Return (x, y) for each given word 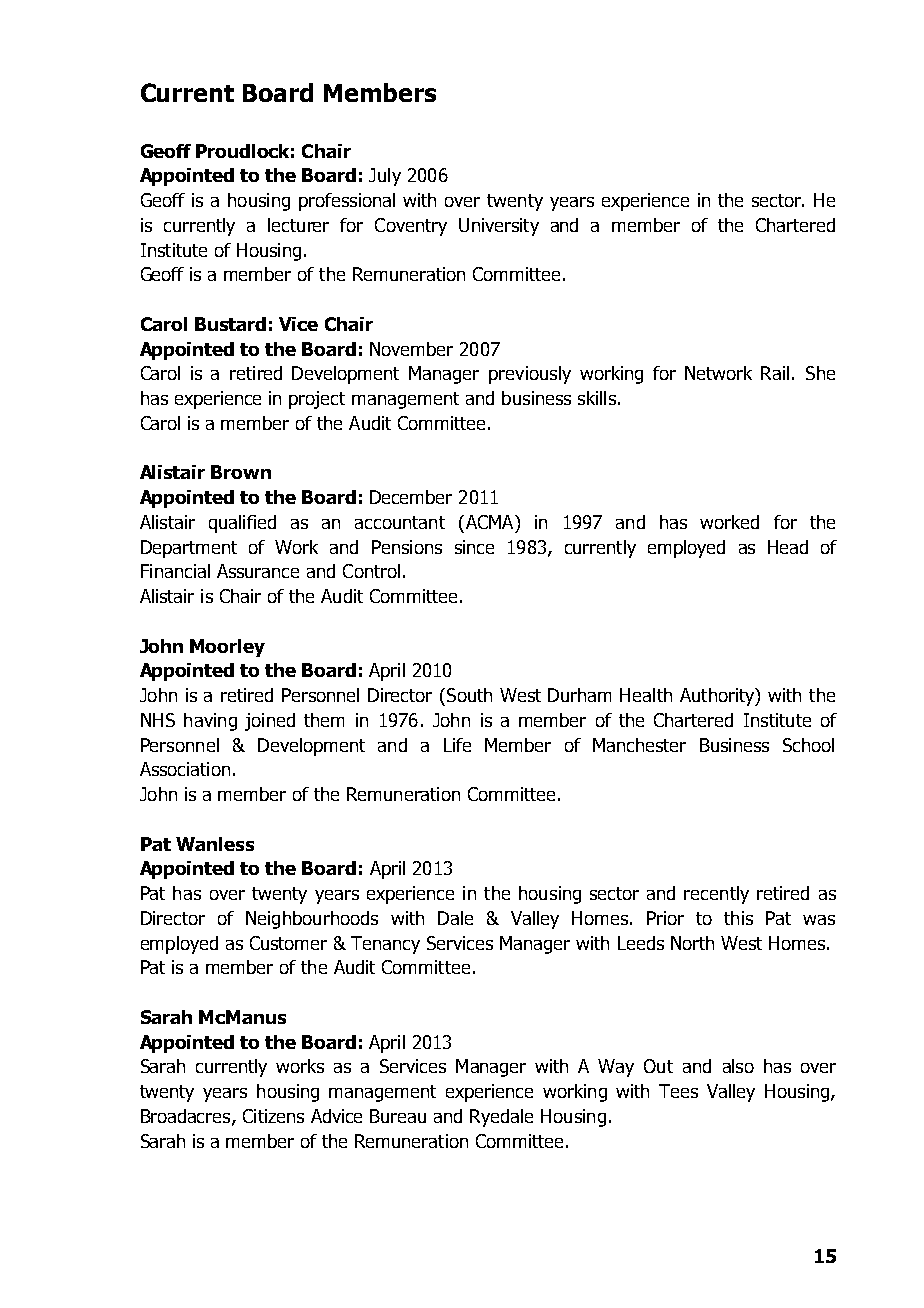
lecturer (298, 225)
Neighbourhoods (312, 920)
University (499, 227)
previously (530, 375)
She (820, 373)
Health (646, 695)
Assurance (258, 571)
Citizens (273, 1116)
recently (716, 895)
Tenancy (385, 945)
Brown (241, 472)
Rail (775, 373)
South (468, 695)
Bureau (398, 1116)
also (738, 1066)
